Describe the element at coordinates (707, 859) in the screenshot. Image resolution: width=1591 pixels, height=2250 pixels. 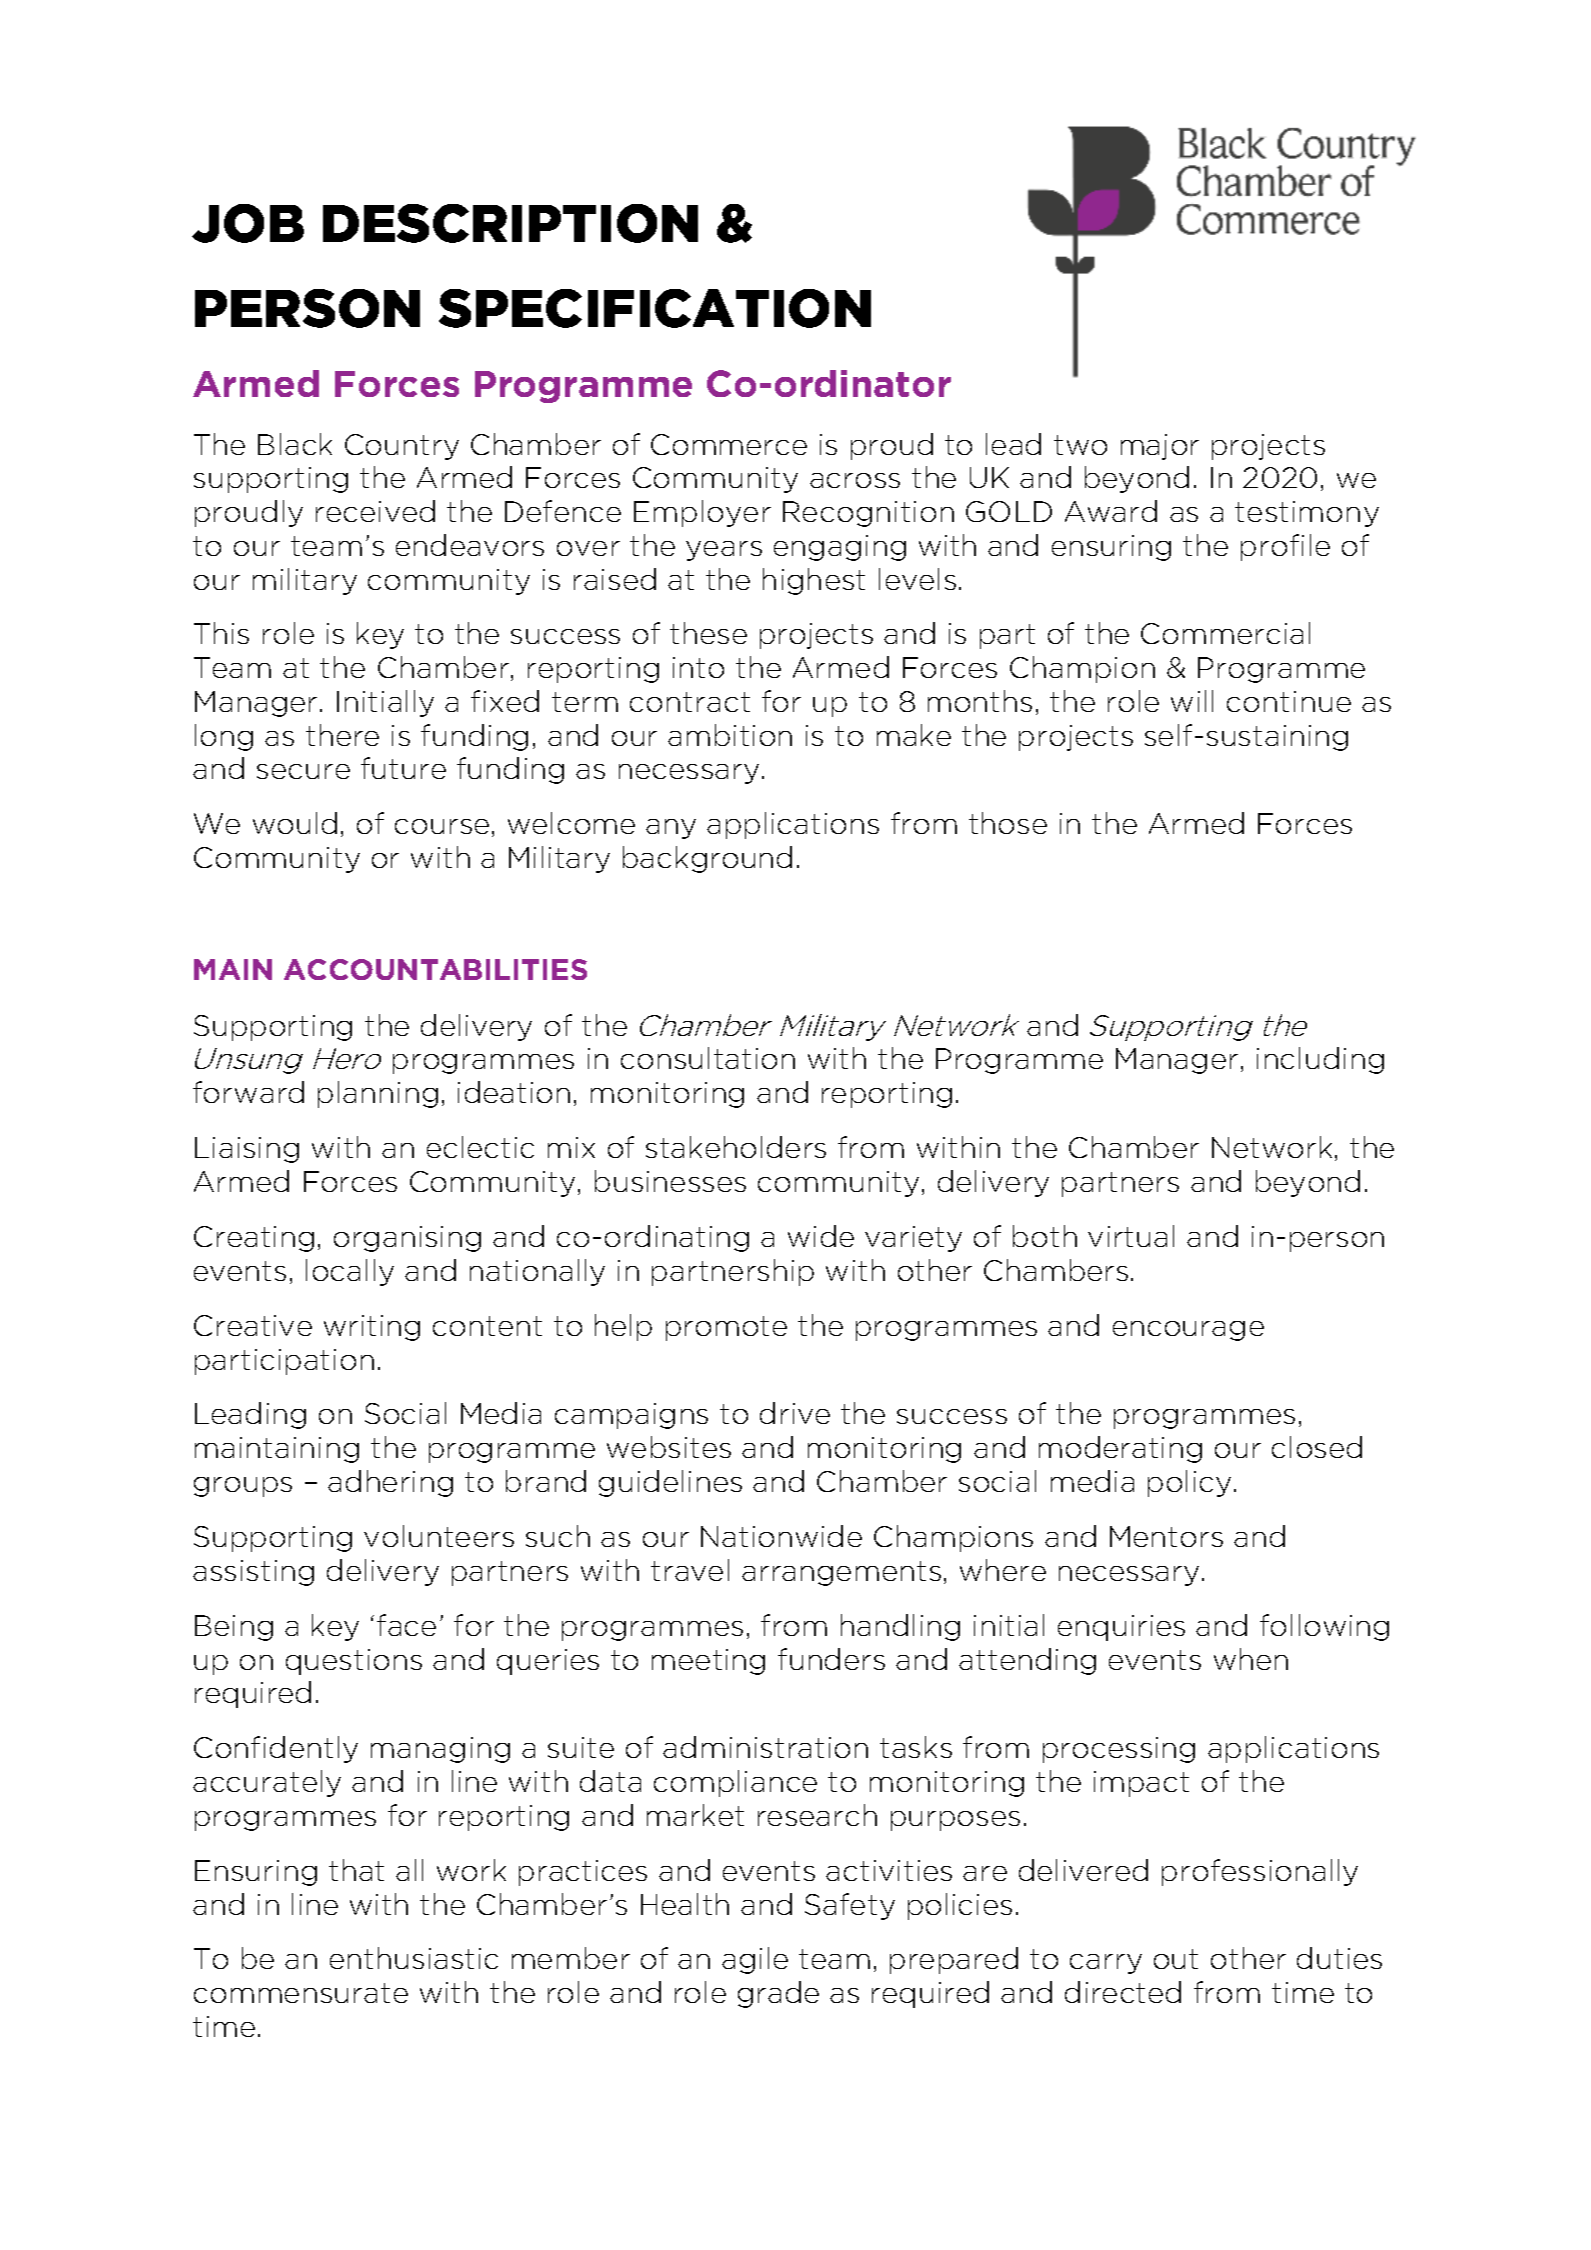
I see `background` at that location.
